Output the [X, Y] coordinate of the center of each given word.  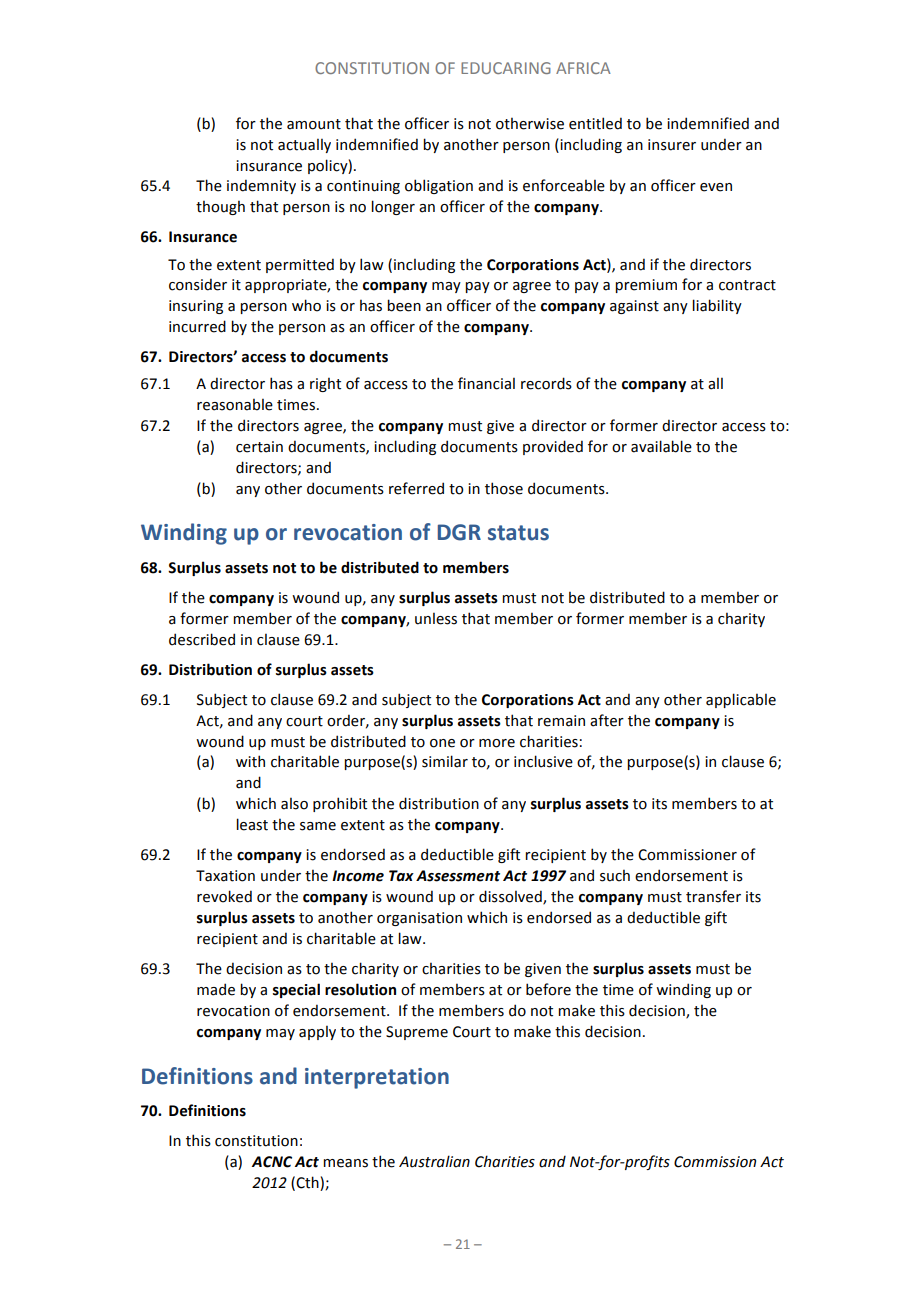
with [250, 761]
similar [445, 761]
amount [314, 124]
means [345, 1163]
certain [259, 447]
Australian [434, 1161]
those [504, 488]
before [548, 989]
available [661, 446]
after [607, 720]
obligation [439, 186]
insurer [672, 145]
